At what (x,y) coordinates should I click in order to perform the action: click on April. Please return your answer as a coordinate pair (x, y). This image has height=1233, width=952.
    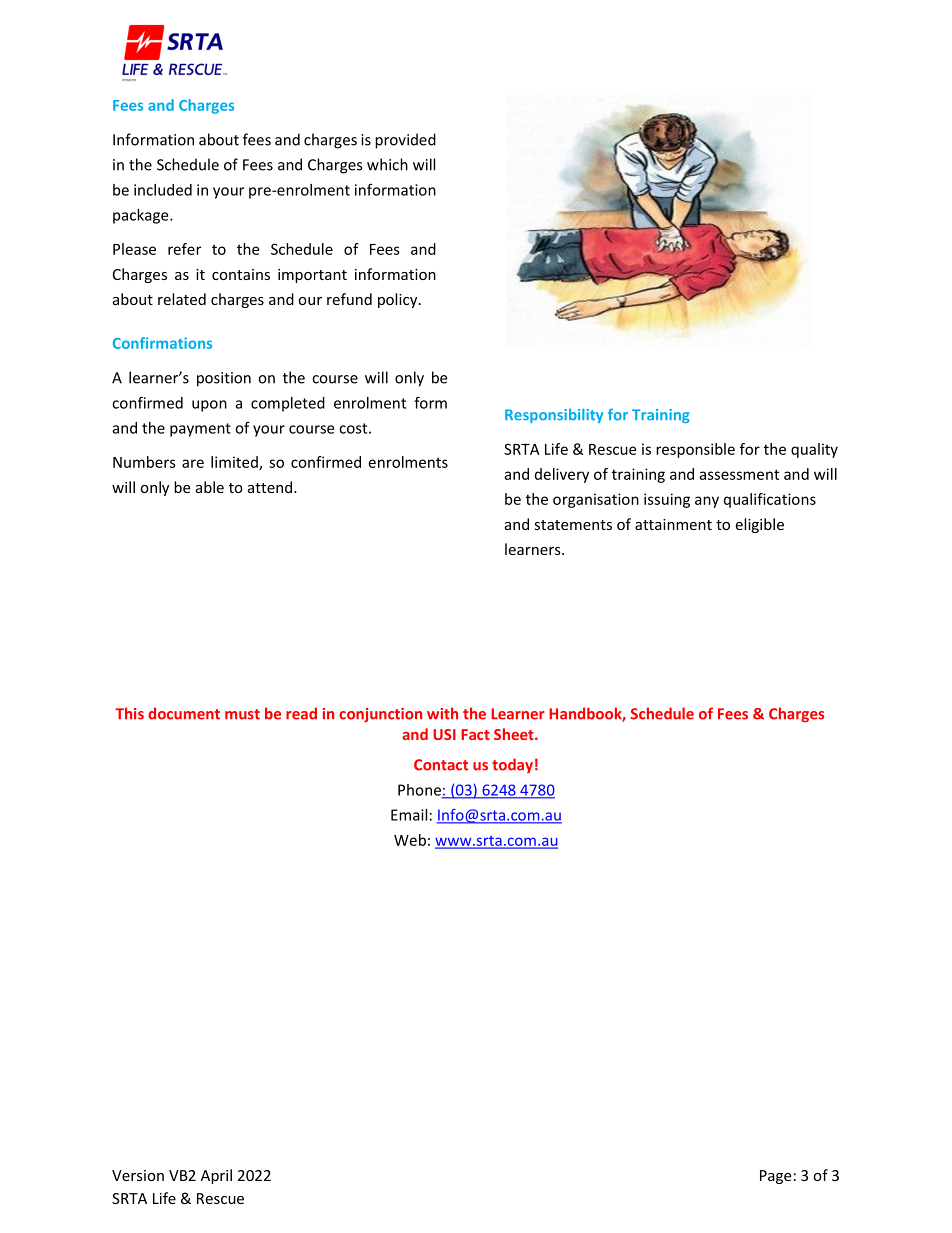
    Looking at the image, I should click on (216, 1176).
